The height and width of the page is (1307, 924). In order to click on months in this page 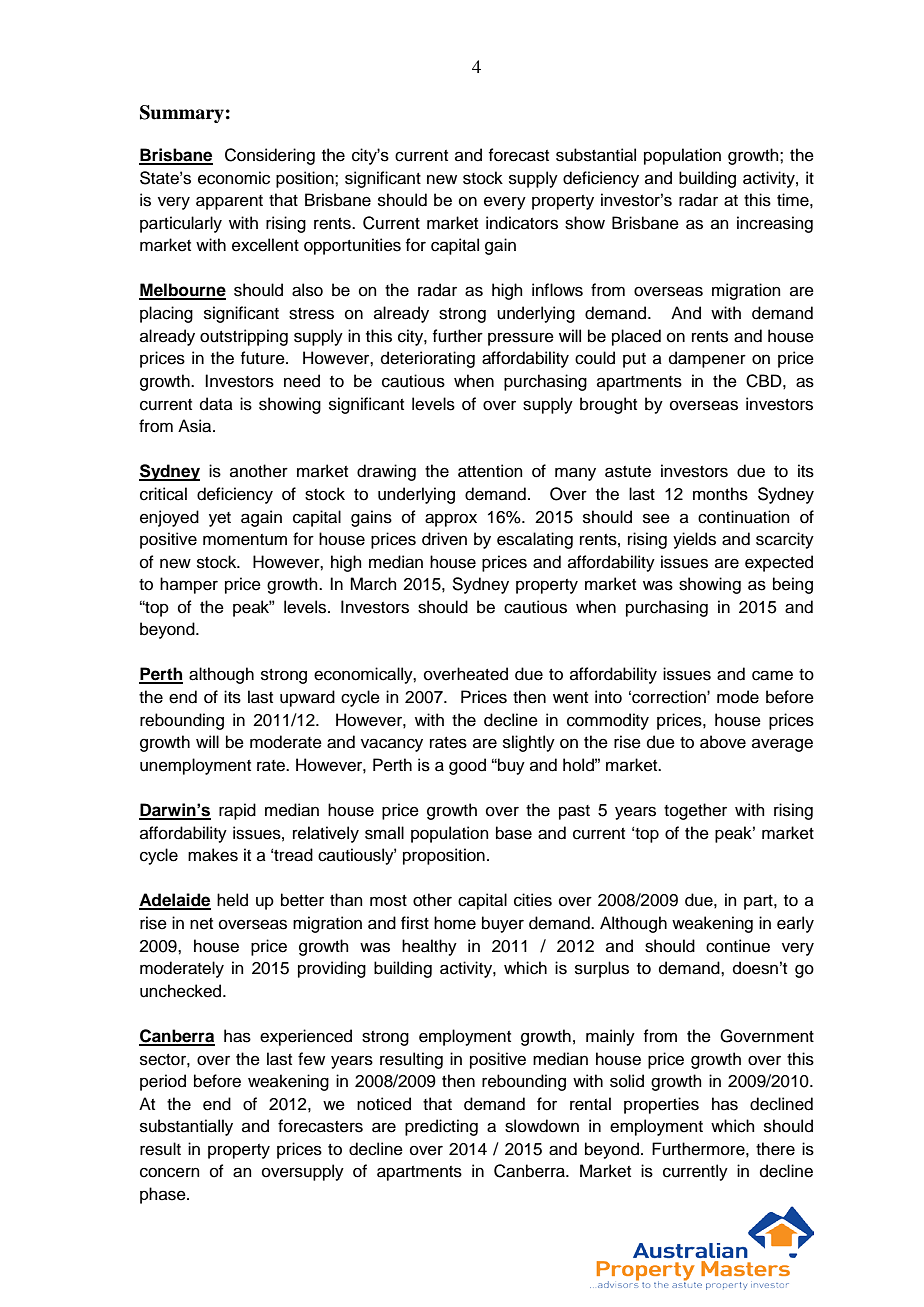, I will do `click(720, 494)`.
